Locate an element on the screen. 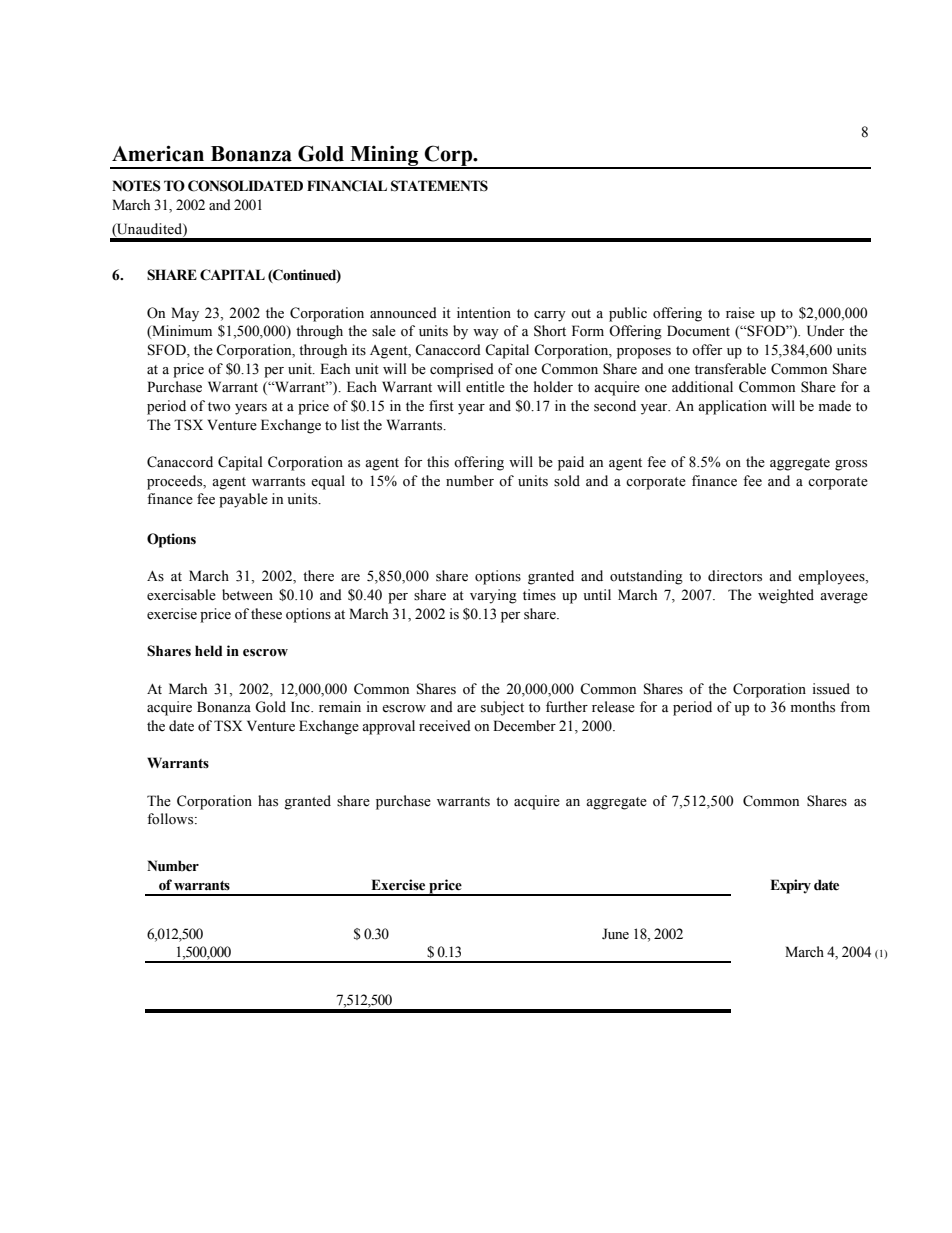 The height and width of the screenshot is (1233, 952). transferable is located at coordinates (730, 369).
